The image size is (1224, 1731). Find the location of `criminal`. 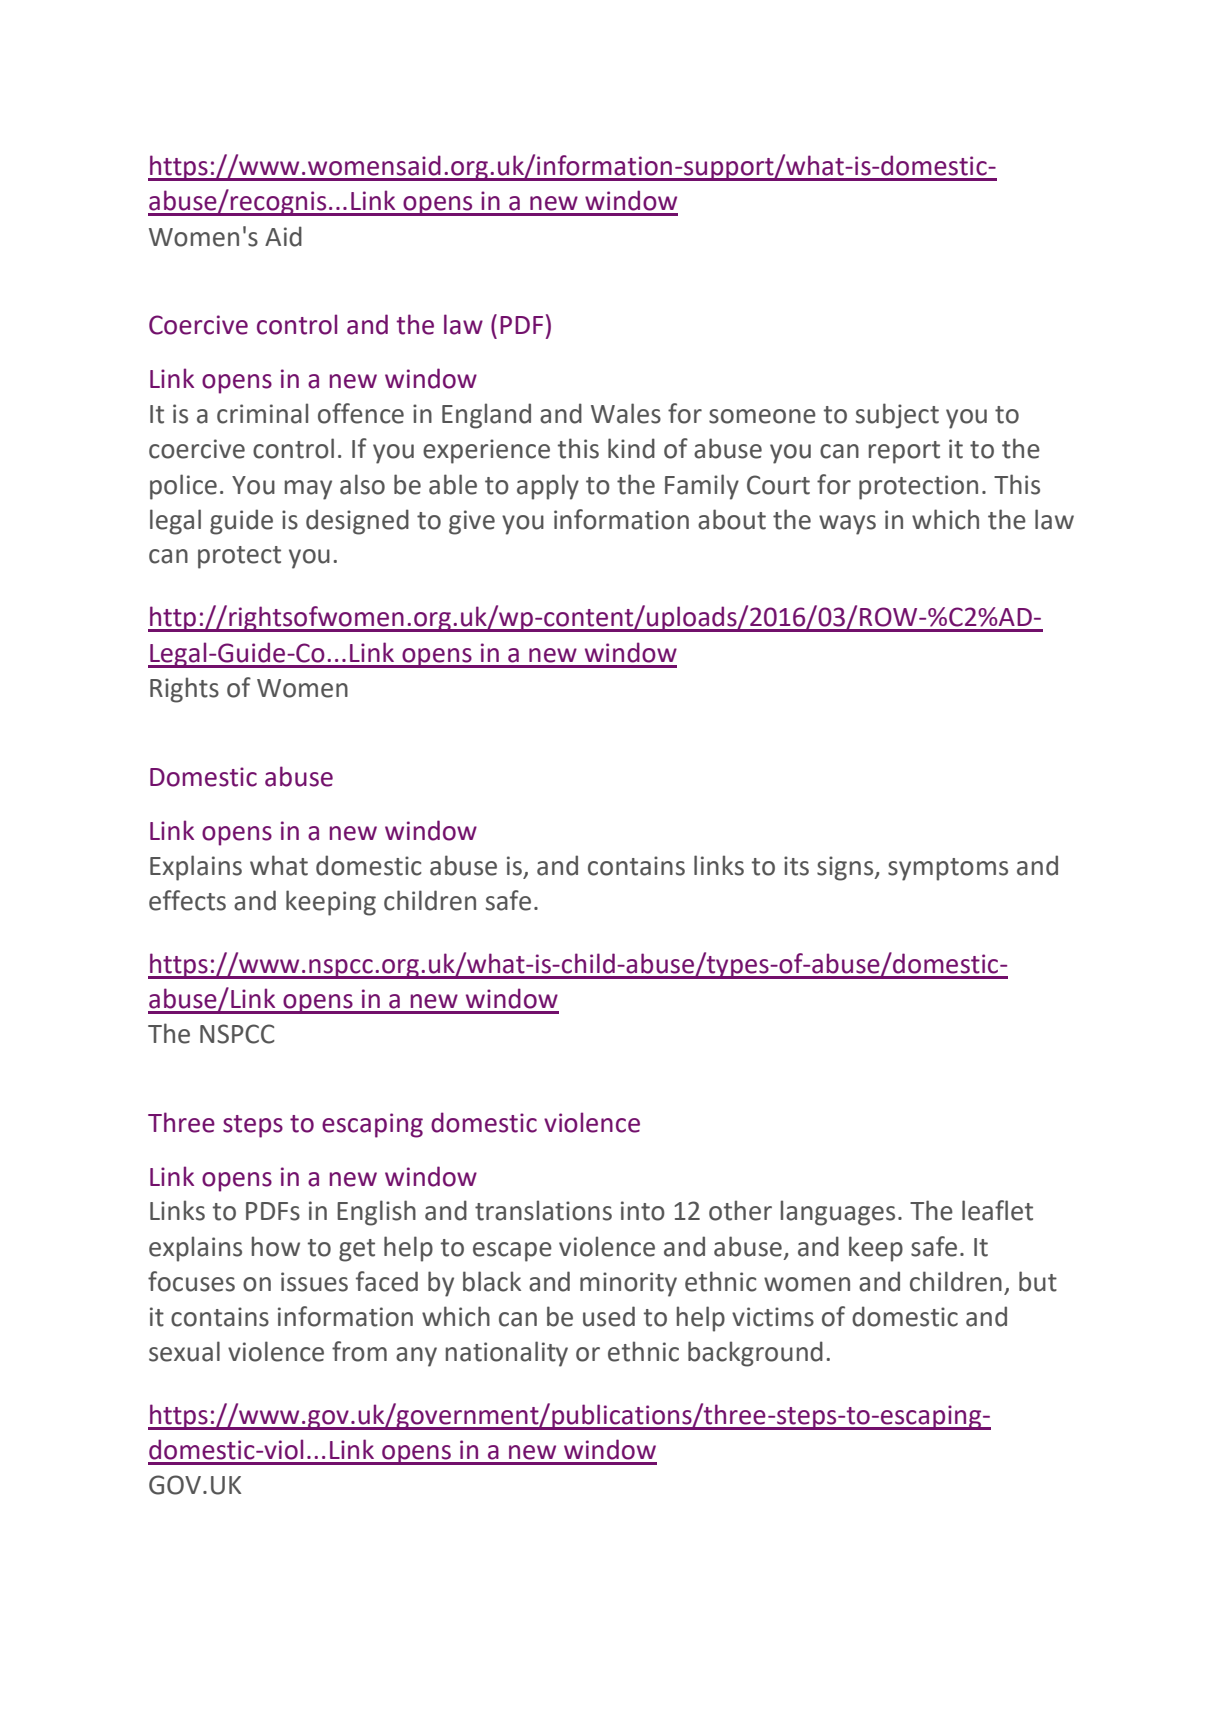

criminal is located at coordinates (262, 413).
